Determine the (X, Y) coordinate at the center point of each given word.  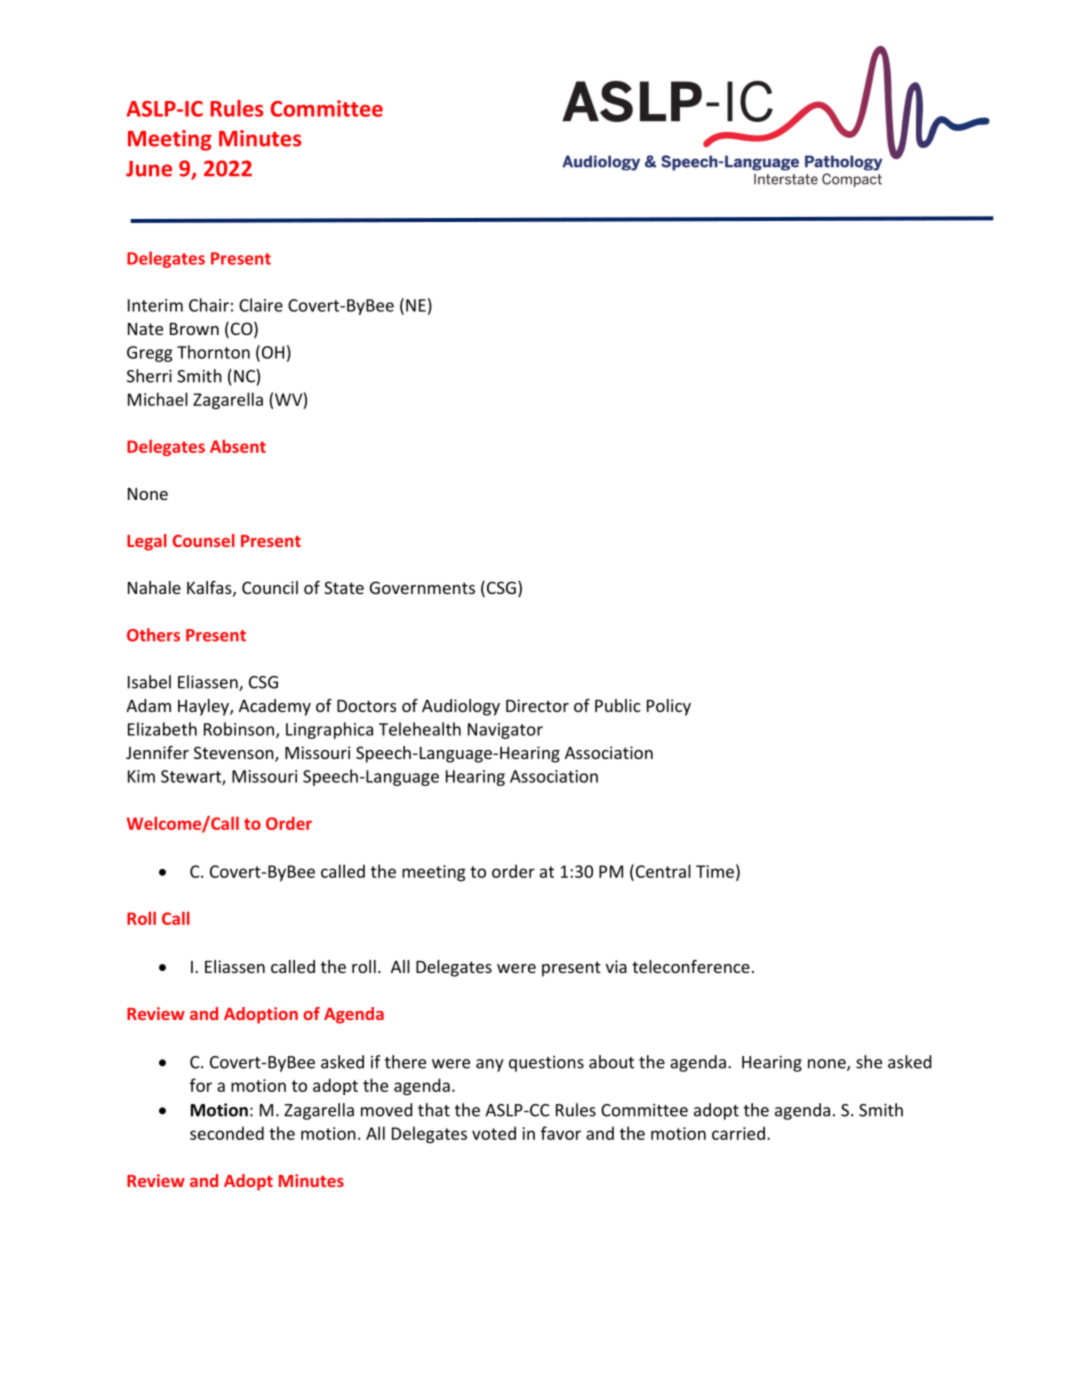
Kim (141, 776)
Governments (422, 587)
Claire (261, 305)
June (149, 168)
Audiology (461, 707)
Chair (209, 305)
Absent (238, 446)
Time (715, 871)
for (201, 1085)
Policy (669, 707)
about (611, 1062)
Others (153, 635)
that (434, 1110)
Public (618, 705)
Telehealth (420, 729)
